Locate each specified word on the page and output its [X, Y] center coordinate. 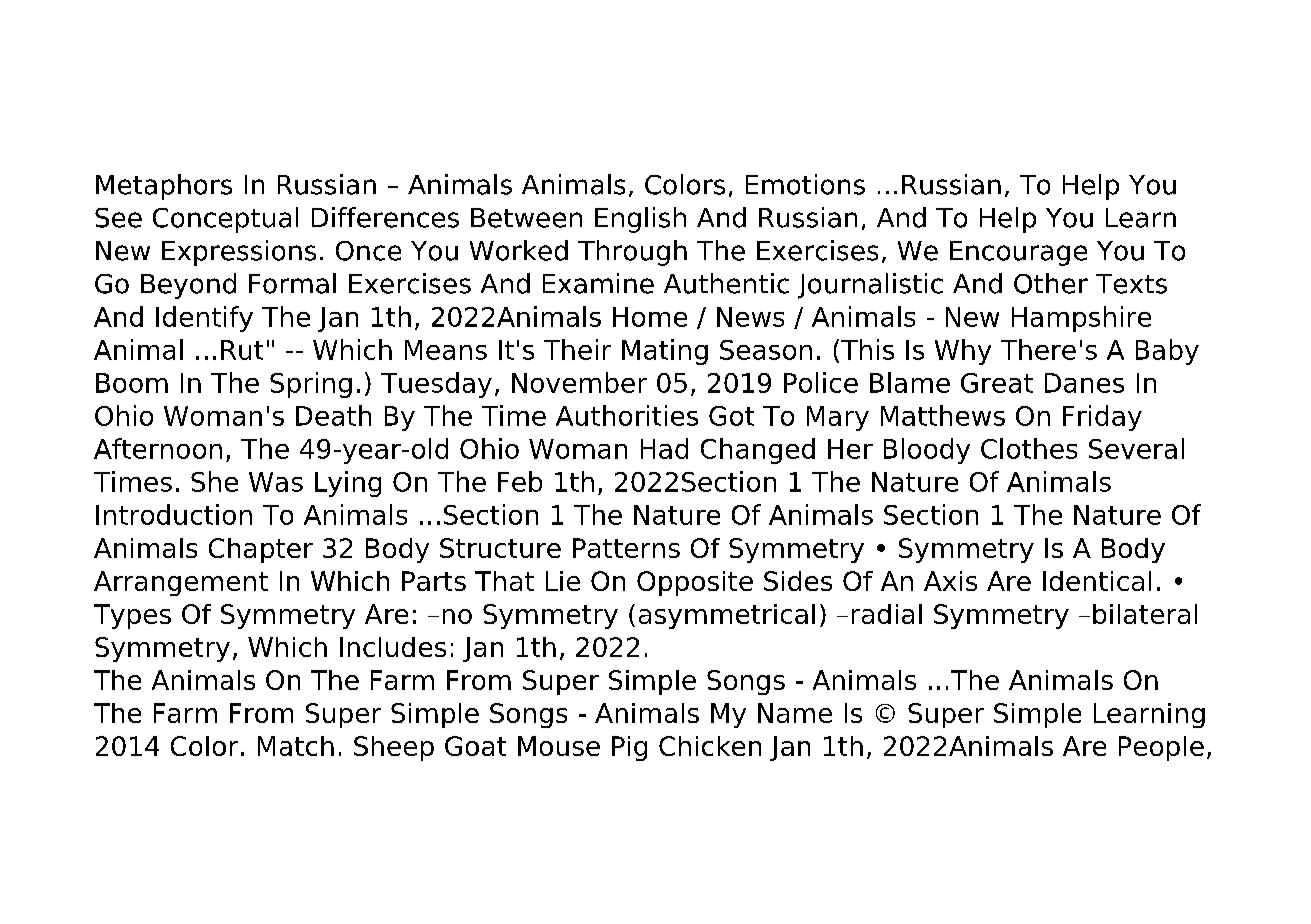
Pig [629, 748]
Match [296, 746]
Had [664, 448]
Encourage [1018, 253]
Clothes [1029, 448]
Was [276, 482]
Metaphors [164, 187]
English [640, 220]
